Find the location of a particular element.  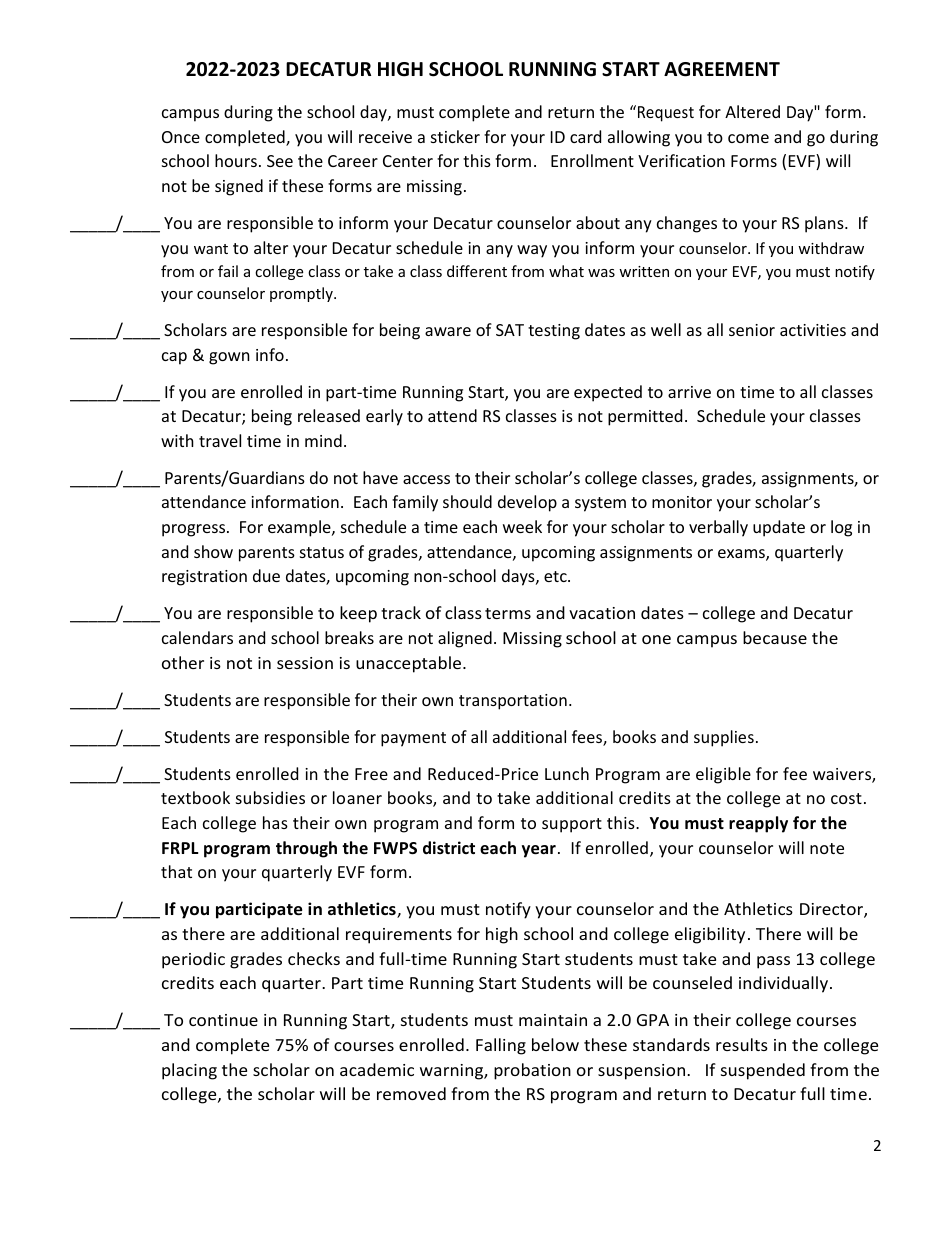

transportation is located at coordinates (513, 702).
